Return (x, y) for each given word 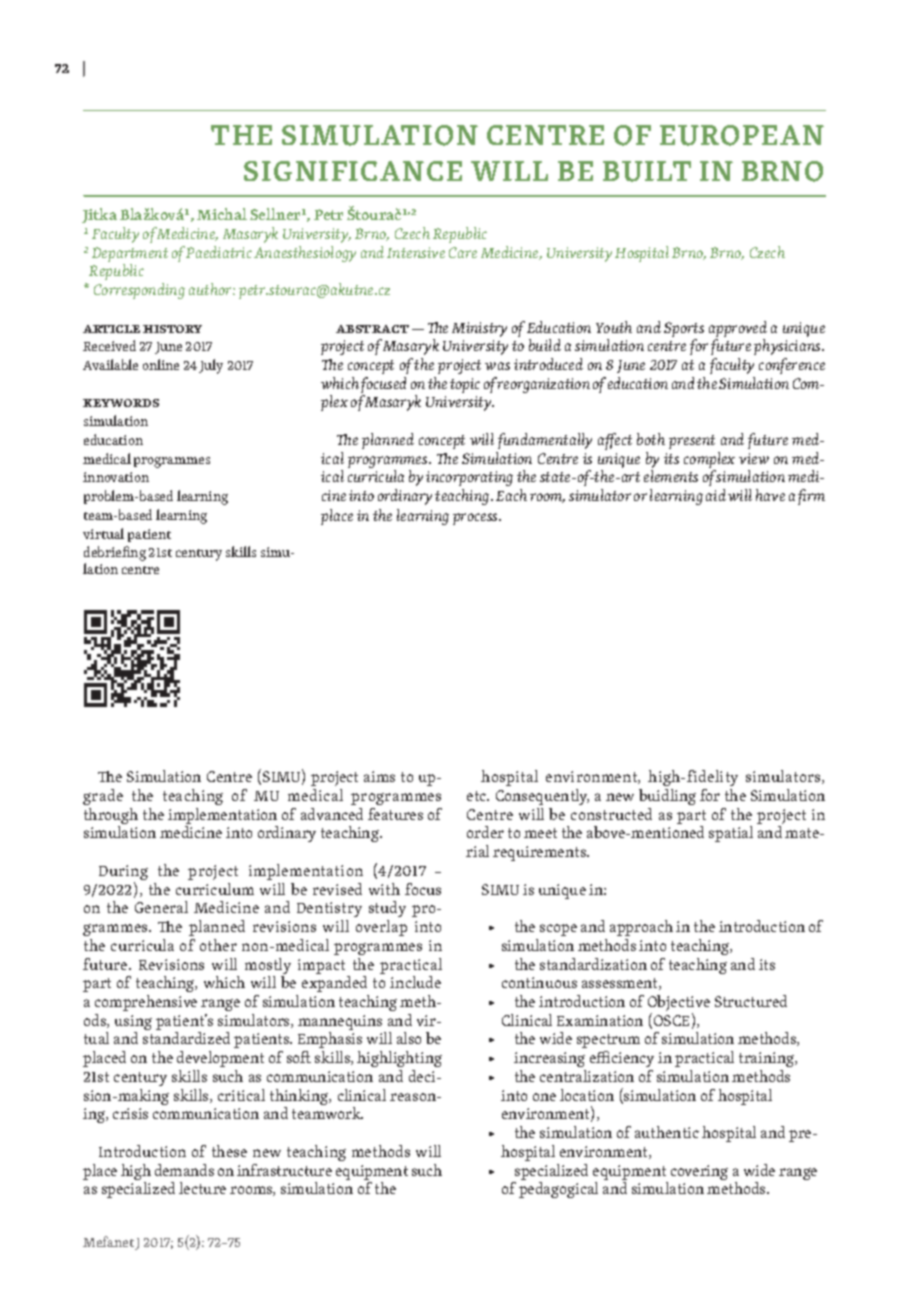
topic (465, 385)
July (211, 366)
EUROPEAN (742, 135)
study (387, 909)
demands (184, 1170)
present (692, 442)
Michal (222, 214)
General (161, 907)
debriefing (115, 555)
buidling (667, 797)
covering (699, 1172)
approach (641, 928)
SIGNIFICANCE (353, 171)
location (587, 1095)
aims (379, 776)
